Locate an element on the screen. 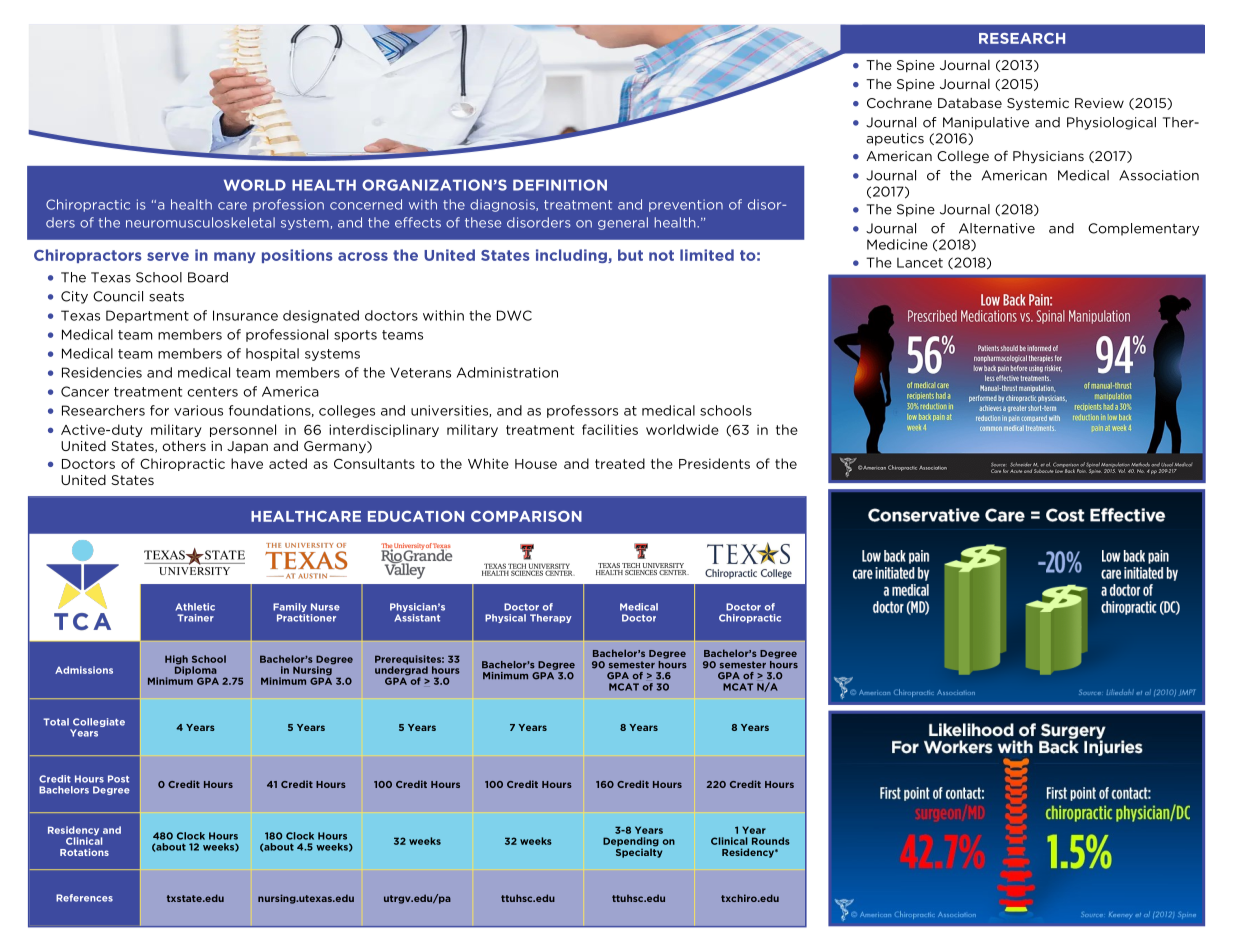  Rounds is located at coordinates (771, 841).
